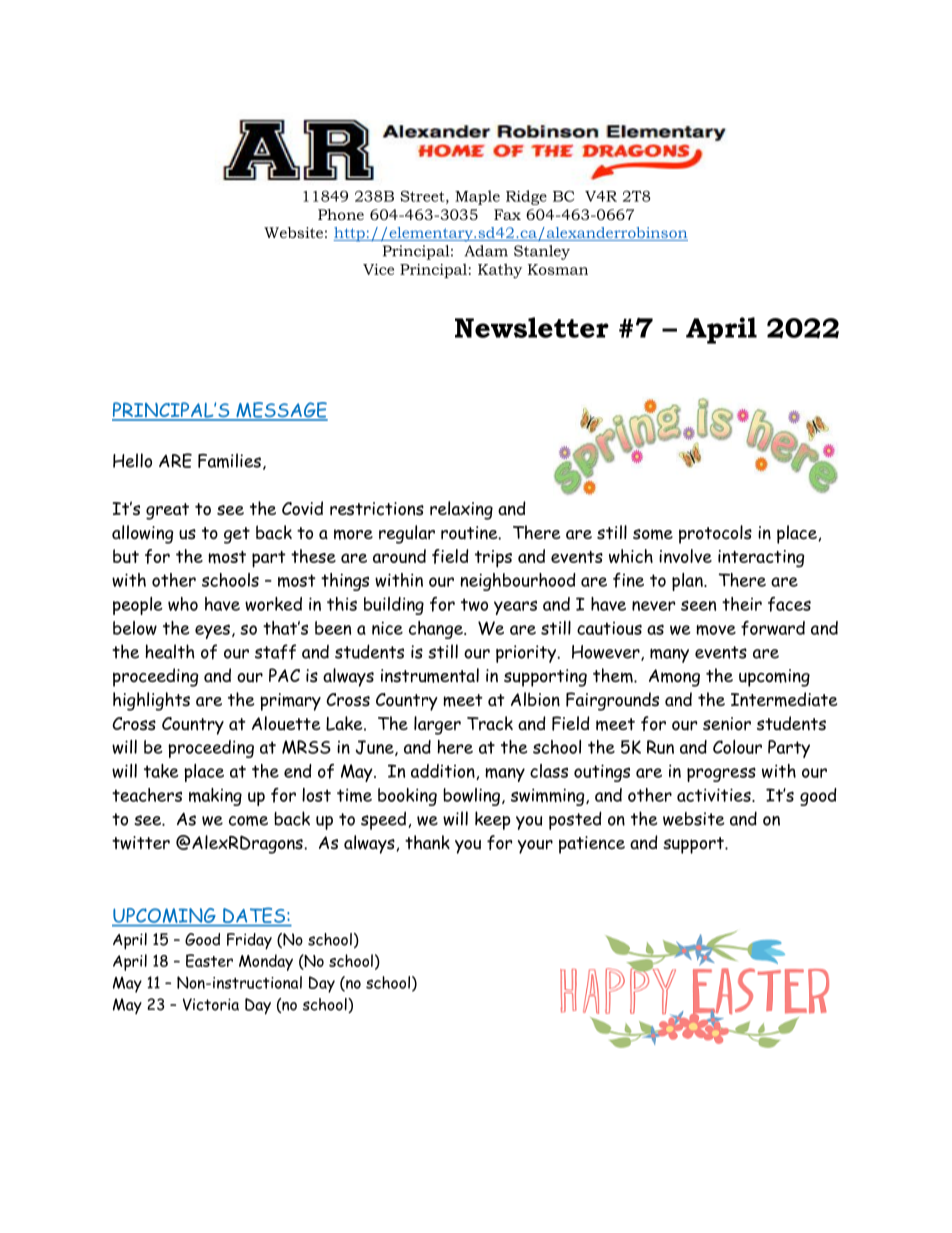 This document has height=1233, width=952. I want to click on Easter, so click(209, 961).
